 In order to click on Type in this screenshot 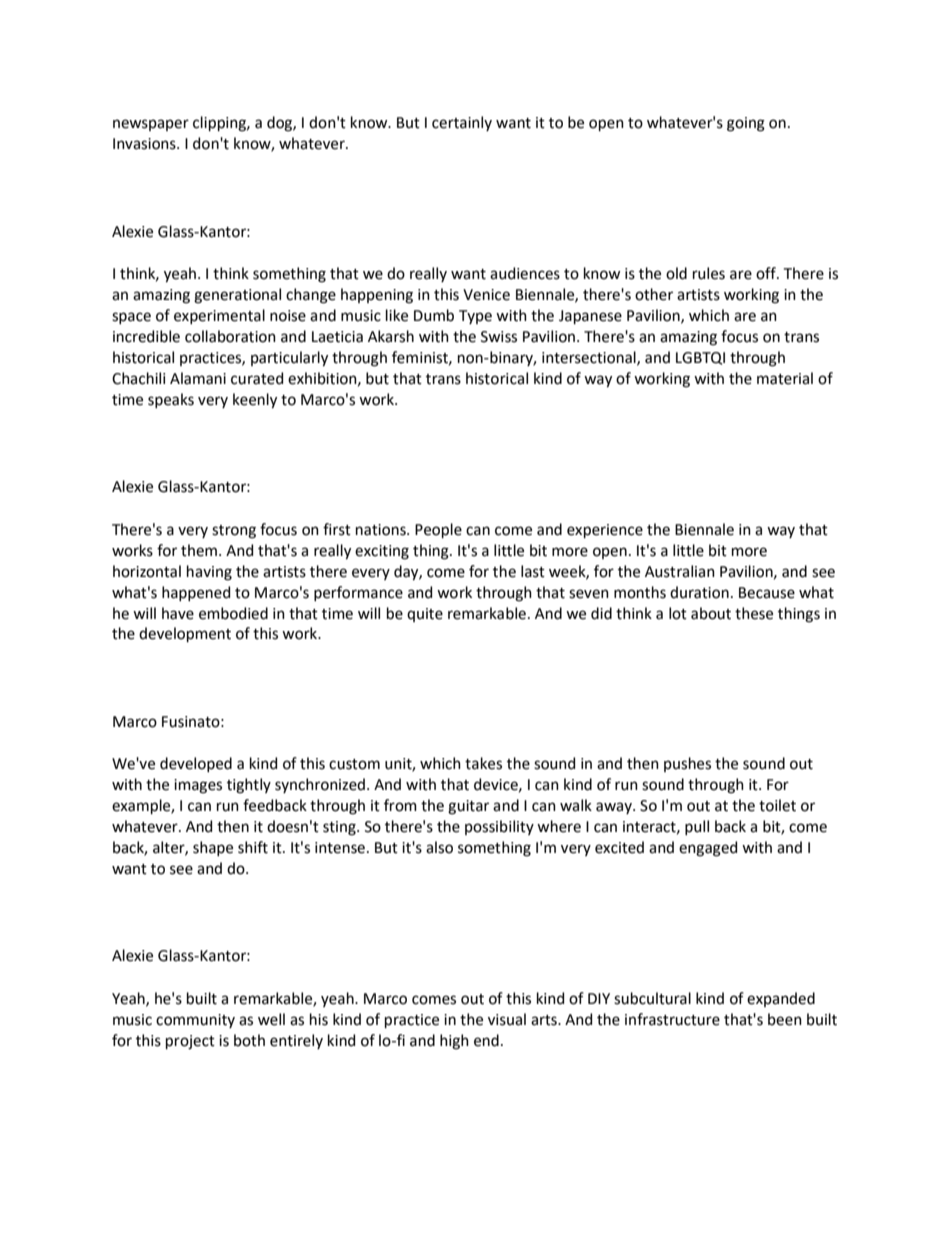, I will do `click(475, 317)`.
